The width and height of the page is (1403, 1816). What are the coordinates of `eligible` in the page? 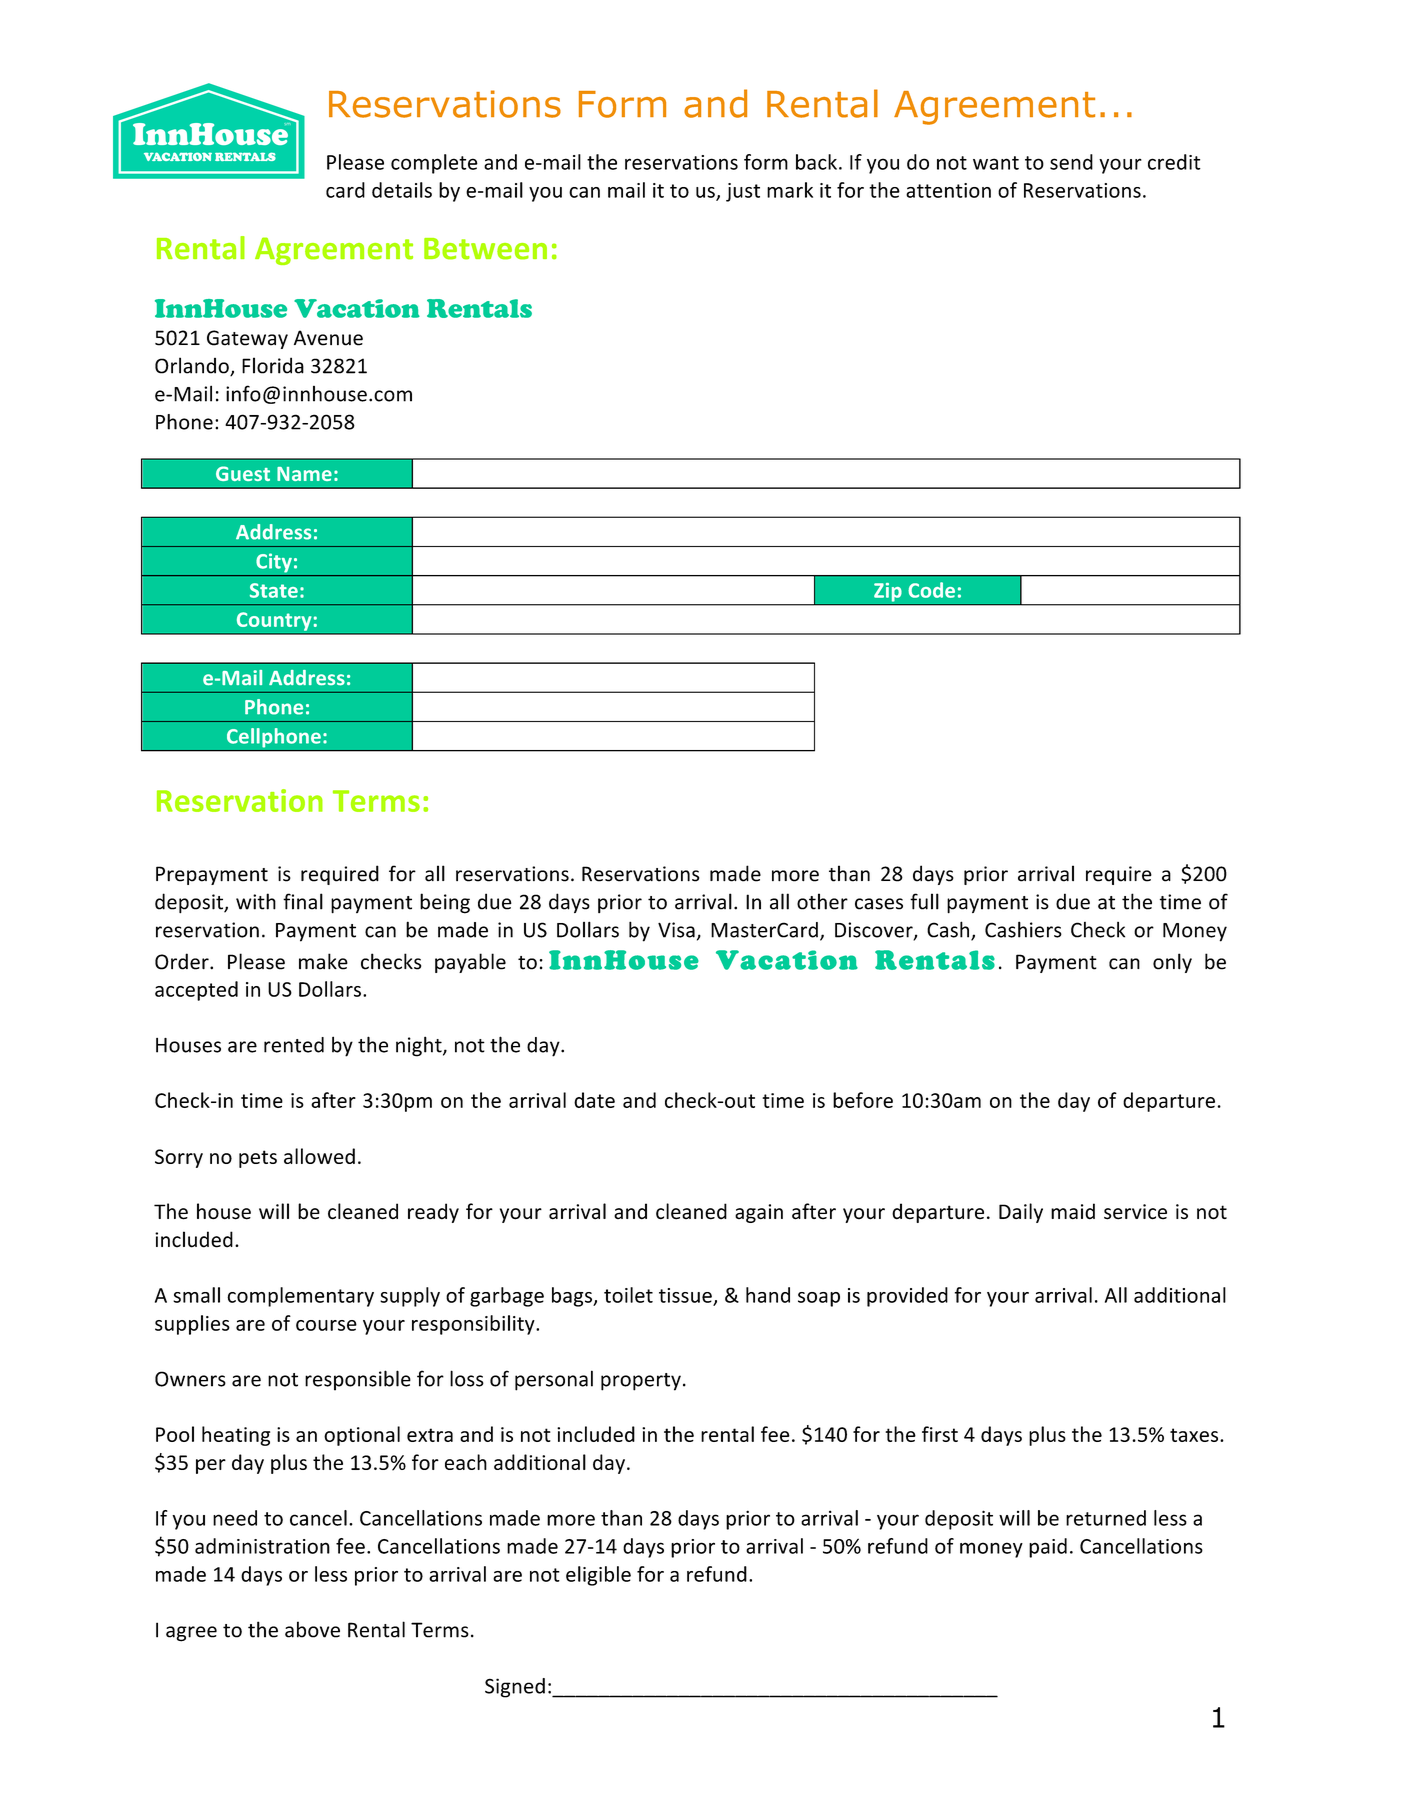 It's located at (598, 1576).
